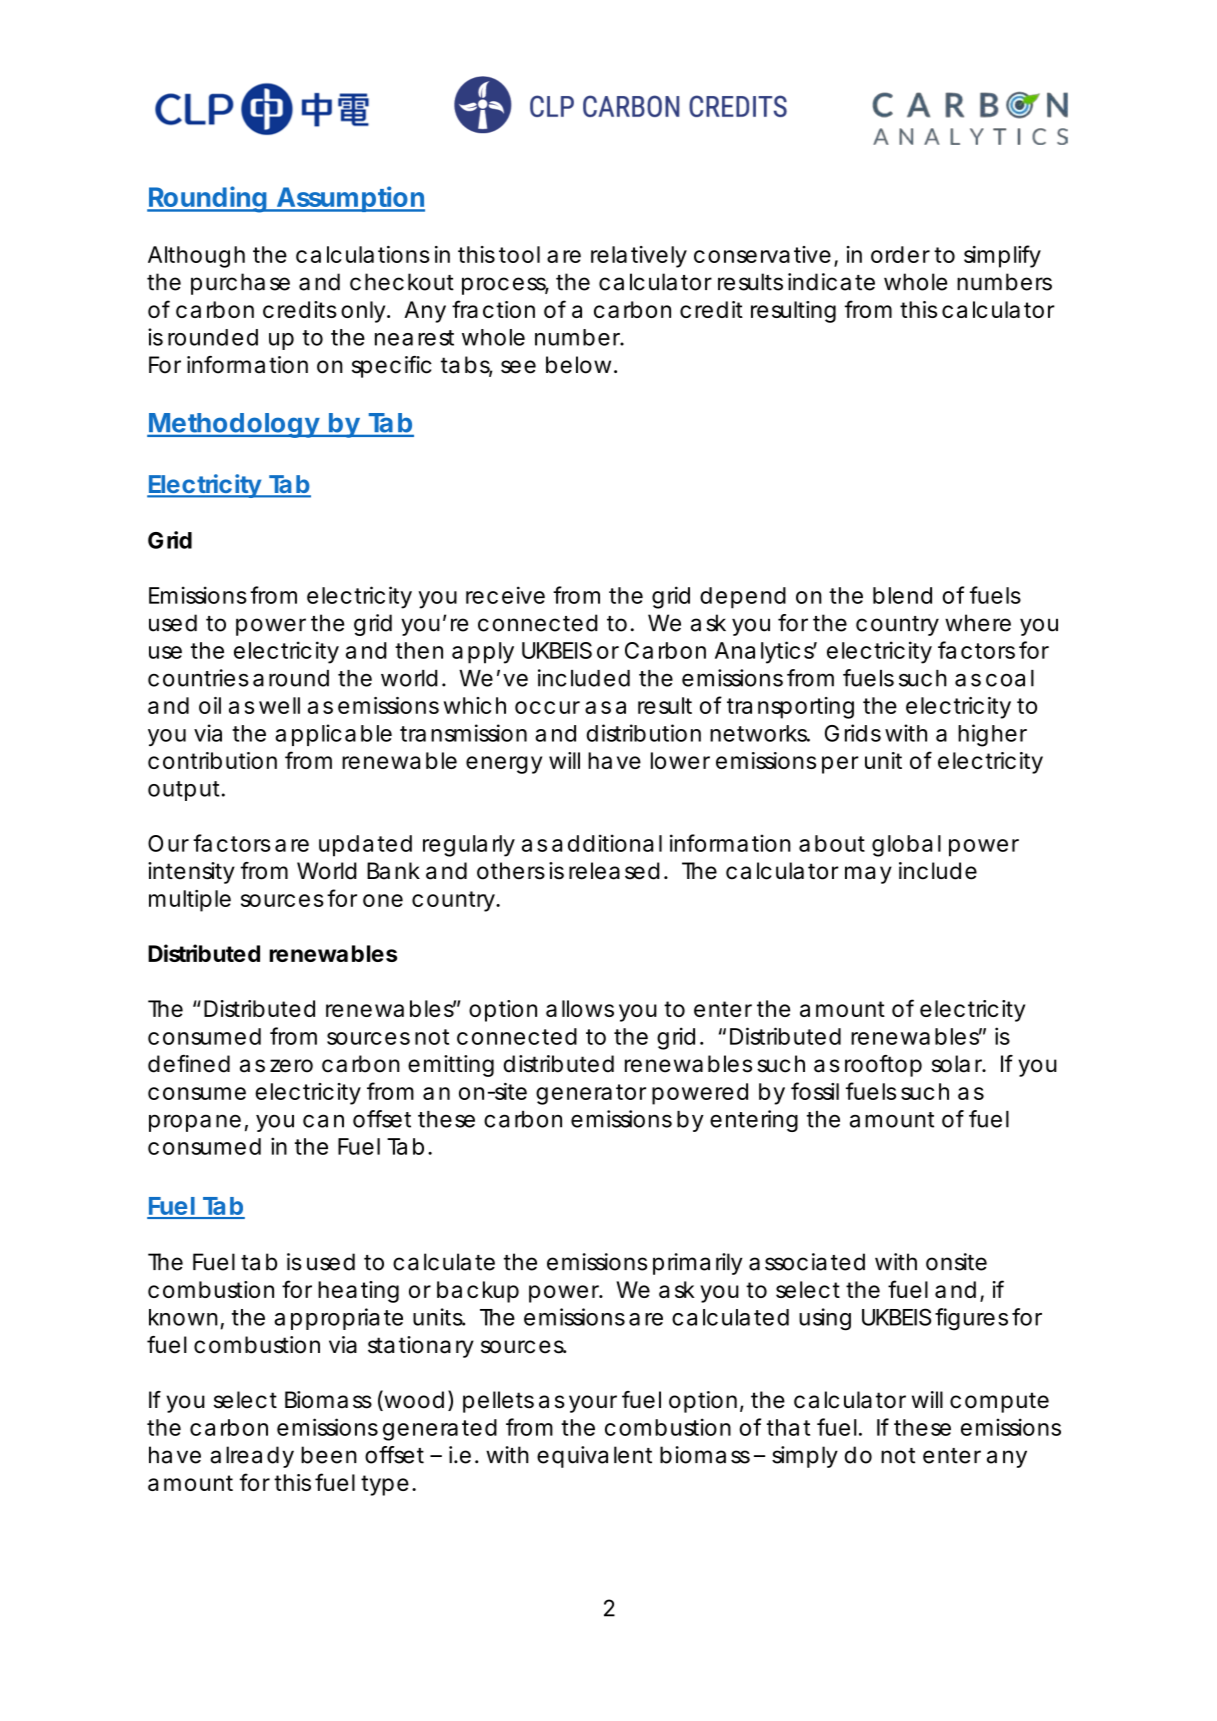 The width and height of the screenshot is (1217, 1721). Describe the element at coordinates (505, 595) in the screenshot. I see `receive` at that location.
